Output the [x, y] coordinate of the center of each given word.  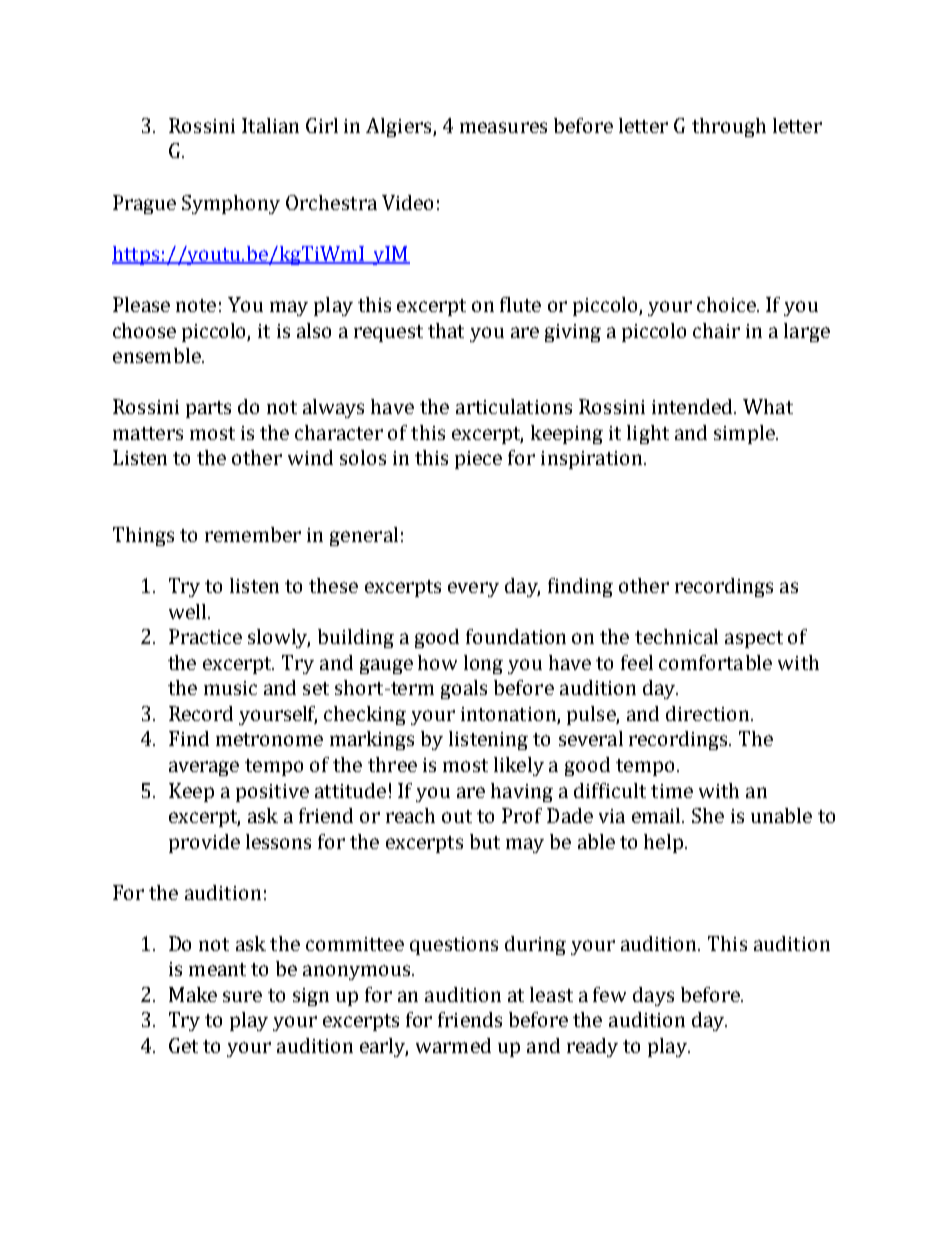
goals [464, 689]
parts [208, 409]
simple [745, 434]
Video [407, 202]
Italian [270, 125]
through [729, 127]
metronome [269, 739]
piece [478, 460]
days [653, 996]
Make [193, 994]
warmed [453, 1045]
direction [709, 713]
